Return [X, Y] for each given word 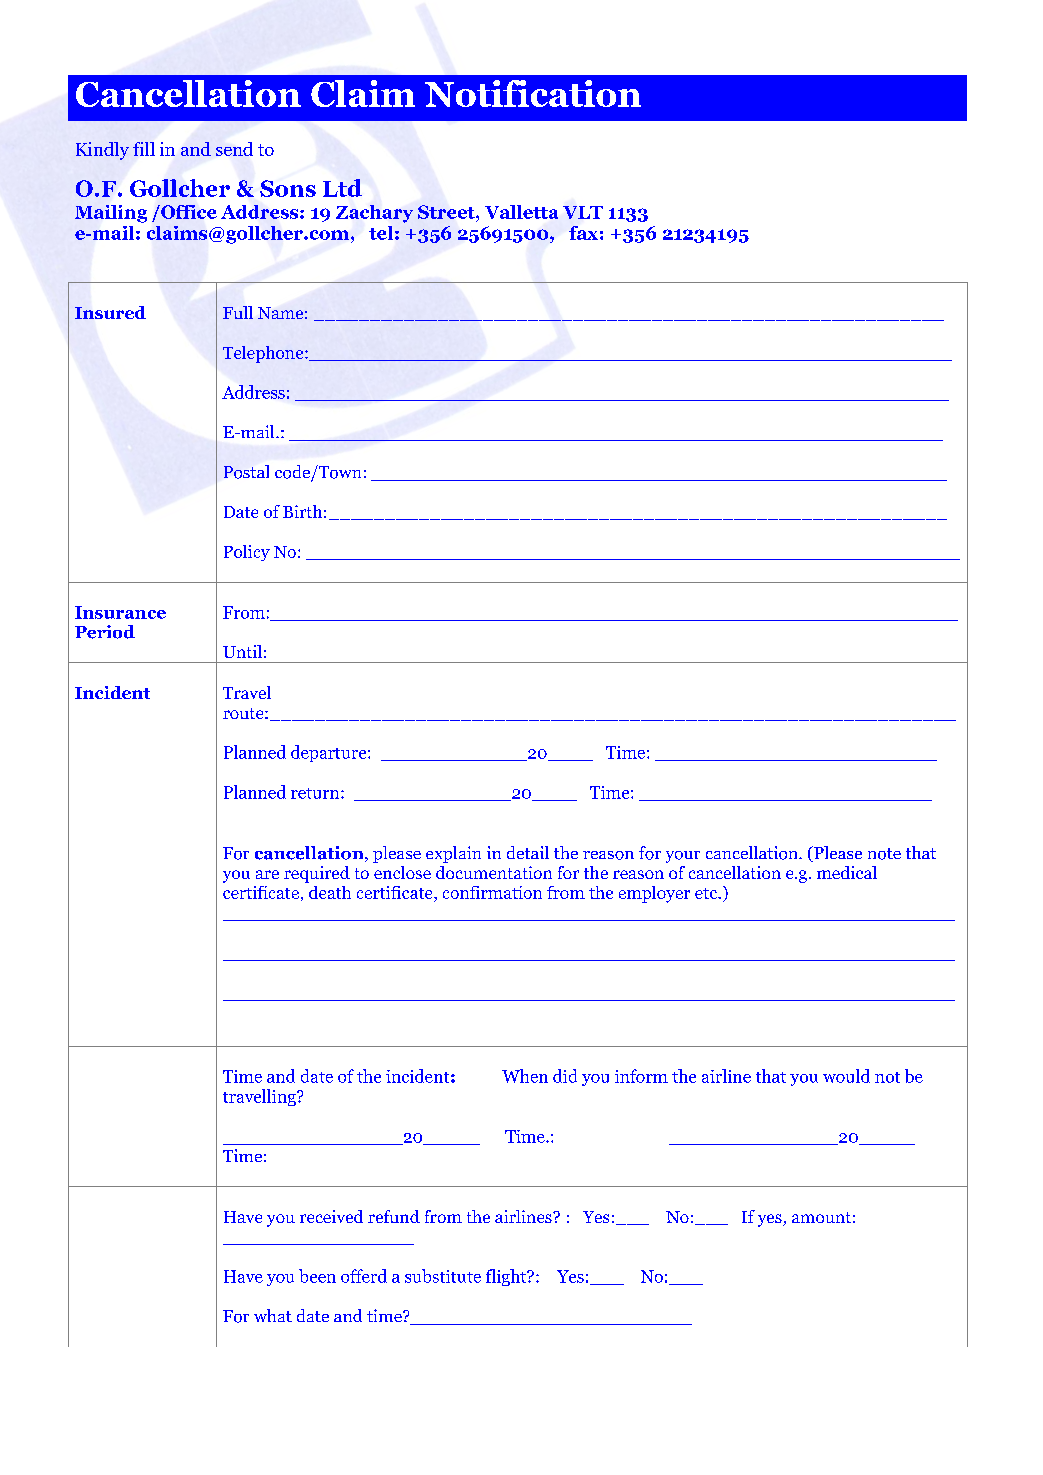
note [884, 854]
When [525, 1076]
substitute [443, 1276]
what [273, 1315]
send [234, 149]
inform [641, 1076]
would [846, 1076]
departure [330, 753]
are [267, 874]
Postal [246, 472]
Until [242, 651]
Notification [533, 93]
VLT [583, 212]
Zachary [374, 214]
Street [447, 212]
